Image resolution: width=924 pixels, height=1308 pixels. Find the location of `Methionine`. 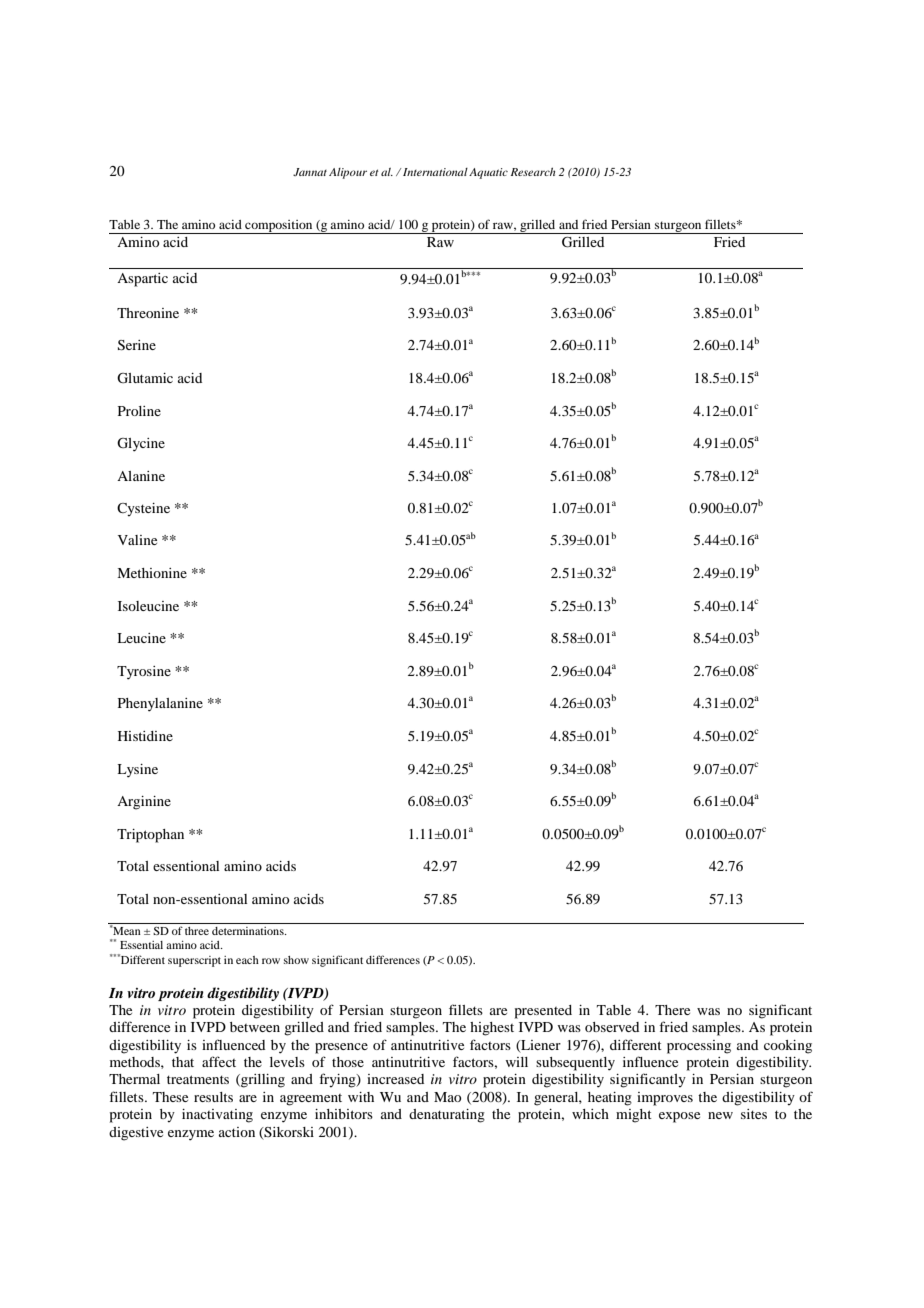

Methionine is located at coordinates (152, 573).
